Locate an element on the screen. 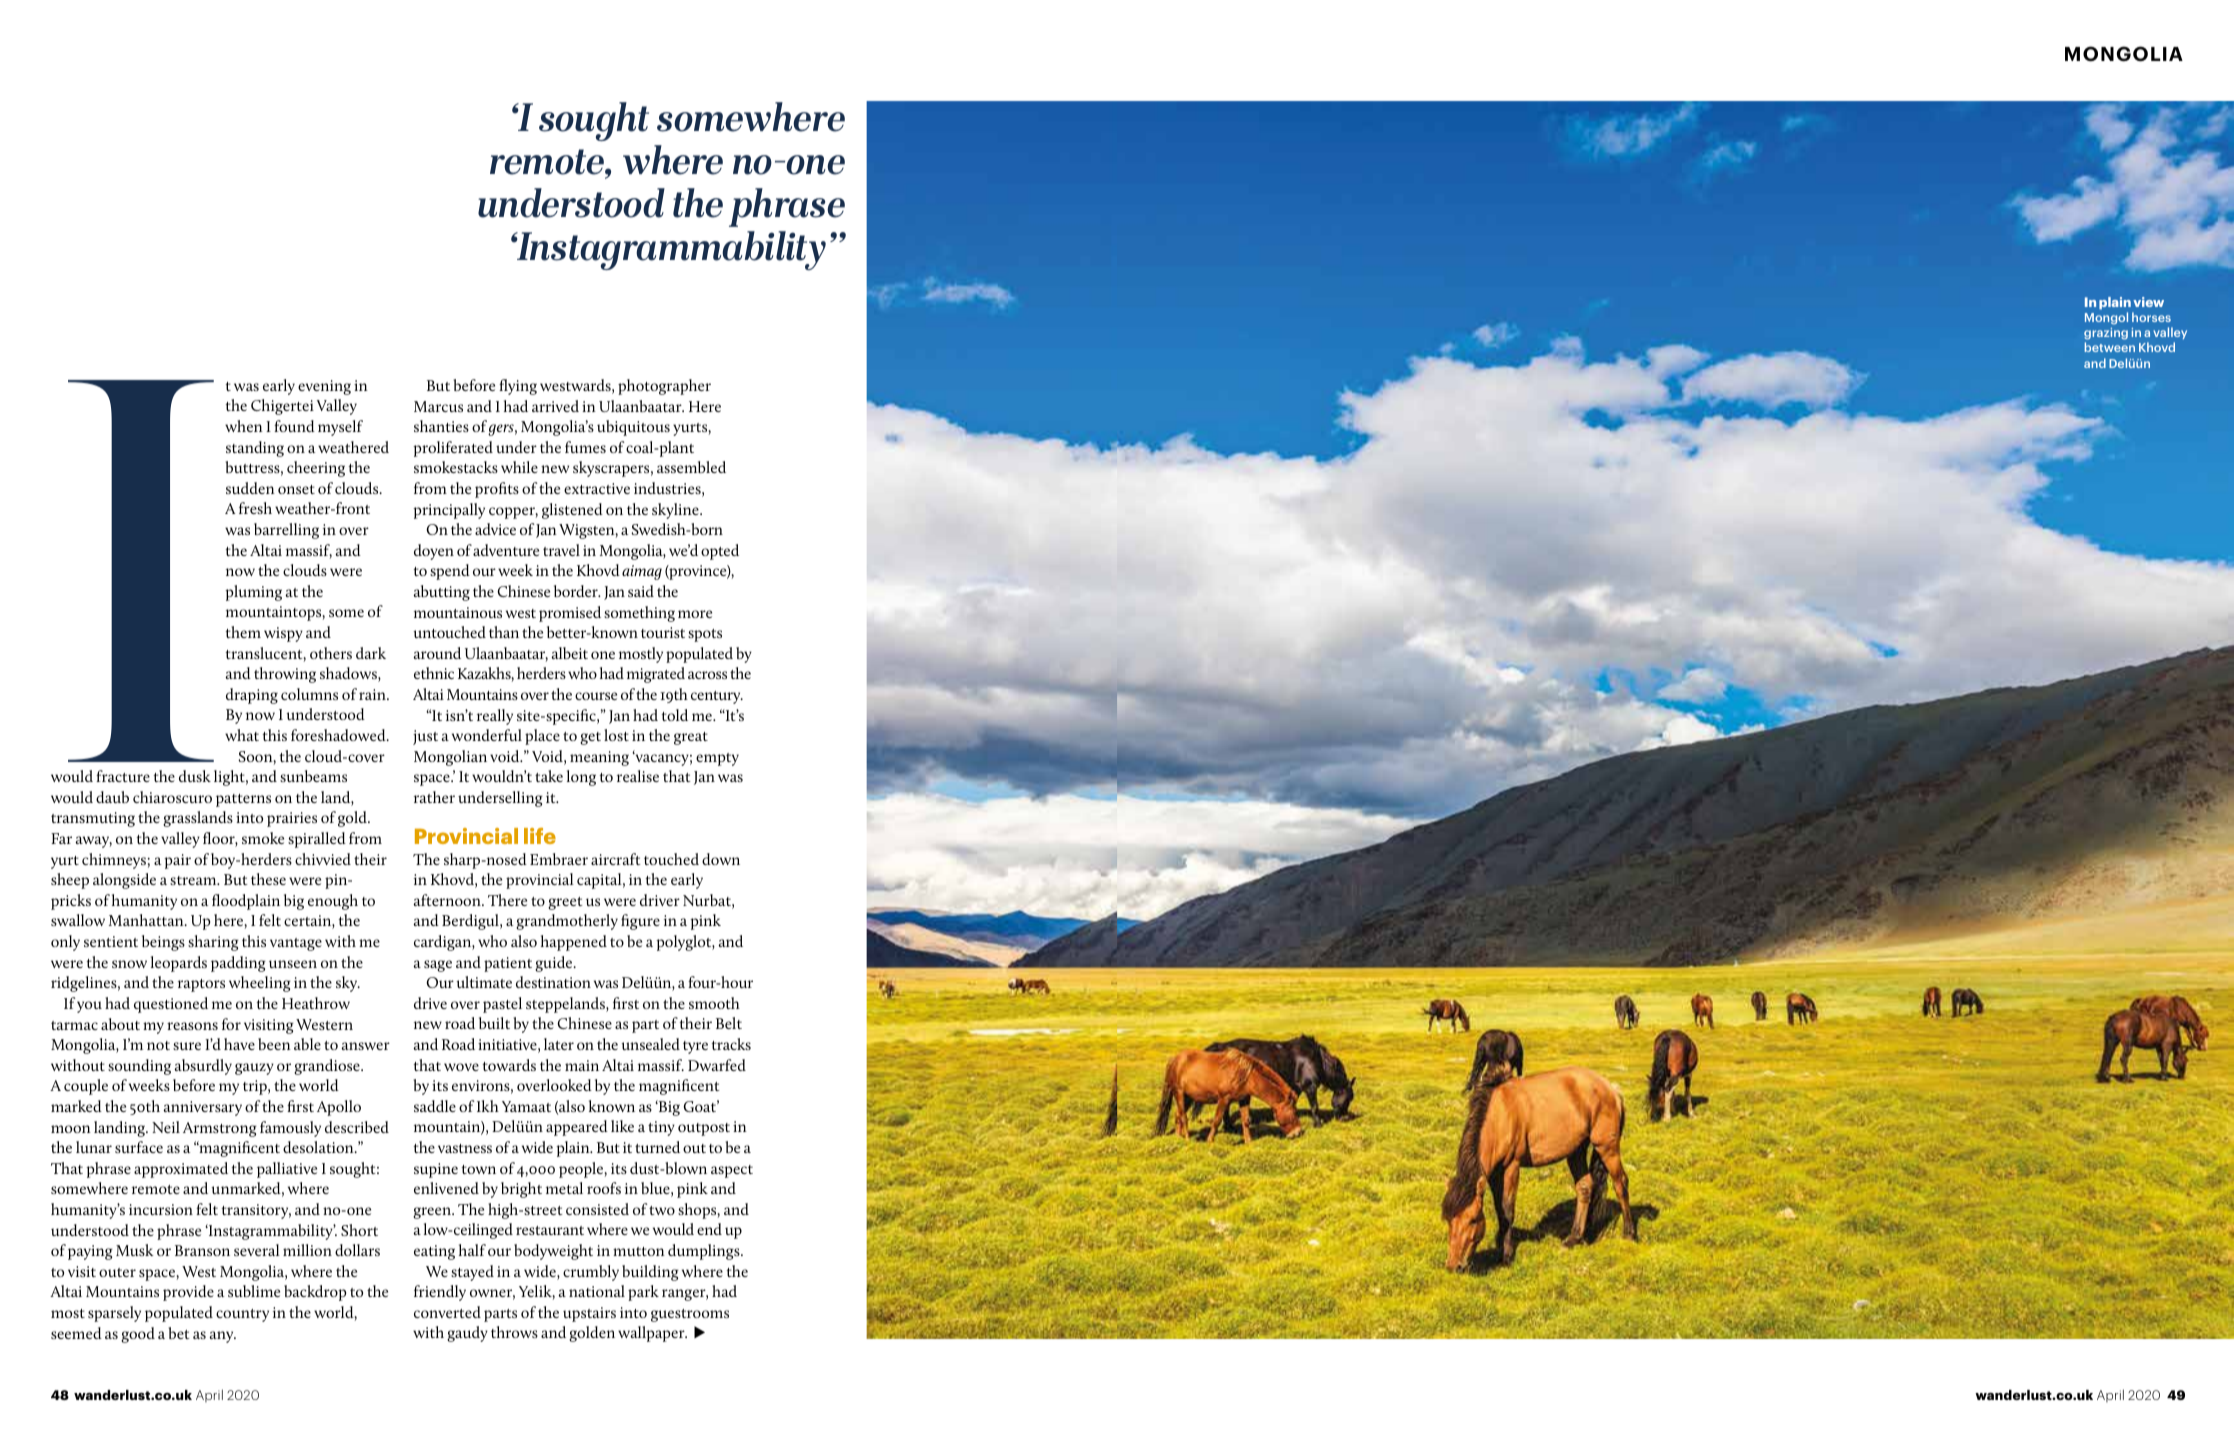 The height and width of the screenshot is (1447, 2234). grazing is located at coordinates (2106, 335).
